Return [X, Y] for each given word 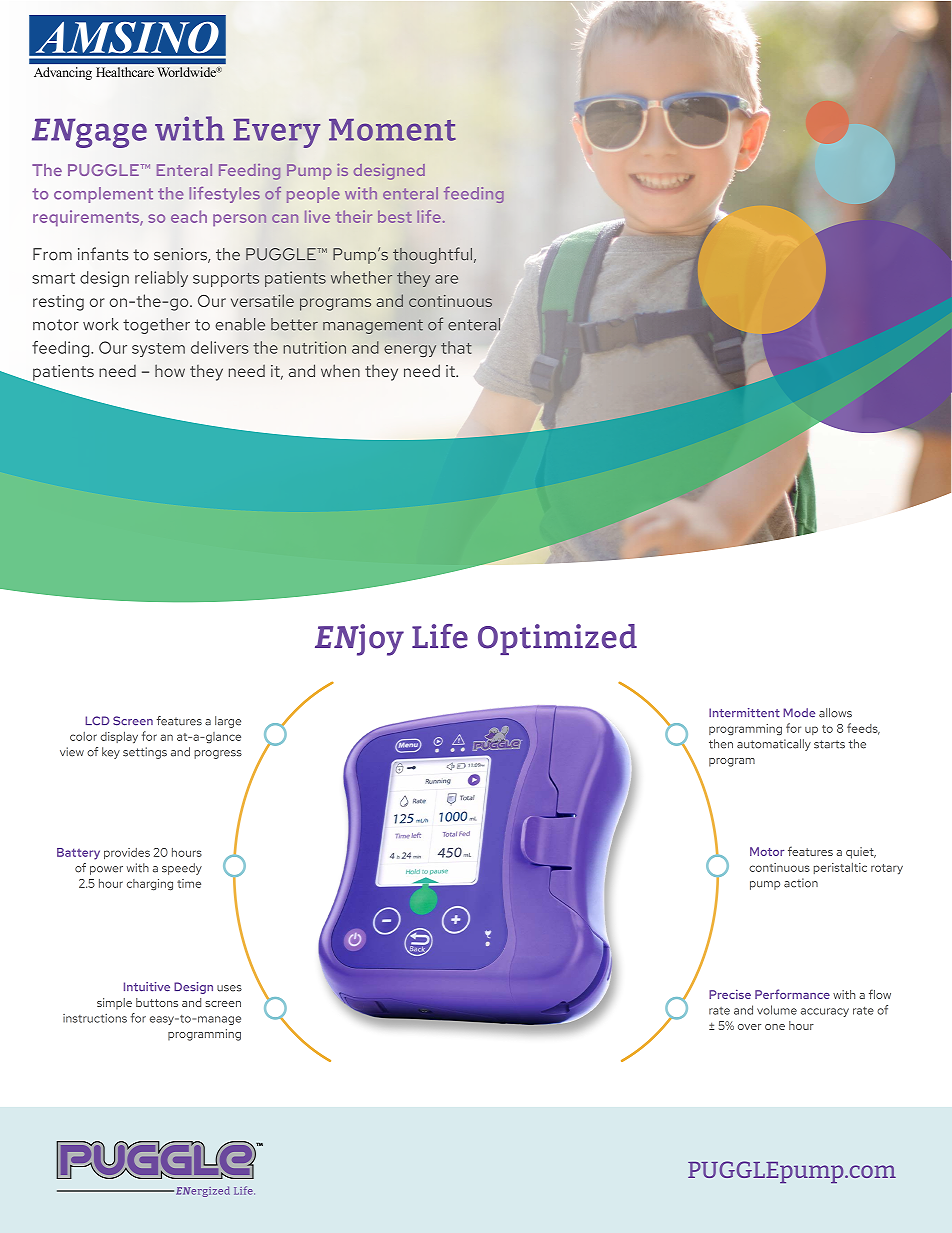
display [119, 737]
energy [410, 351]
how [170, 370]
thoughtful [432, 255]
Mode [799, 713]
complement [103, 195]
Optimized [557, 639]
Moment [392, 130]
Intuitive [147, 987]
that [456, 347]
